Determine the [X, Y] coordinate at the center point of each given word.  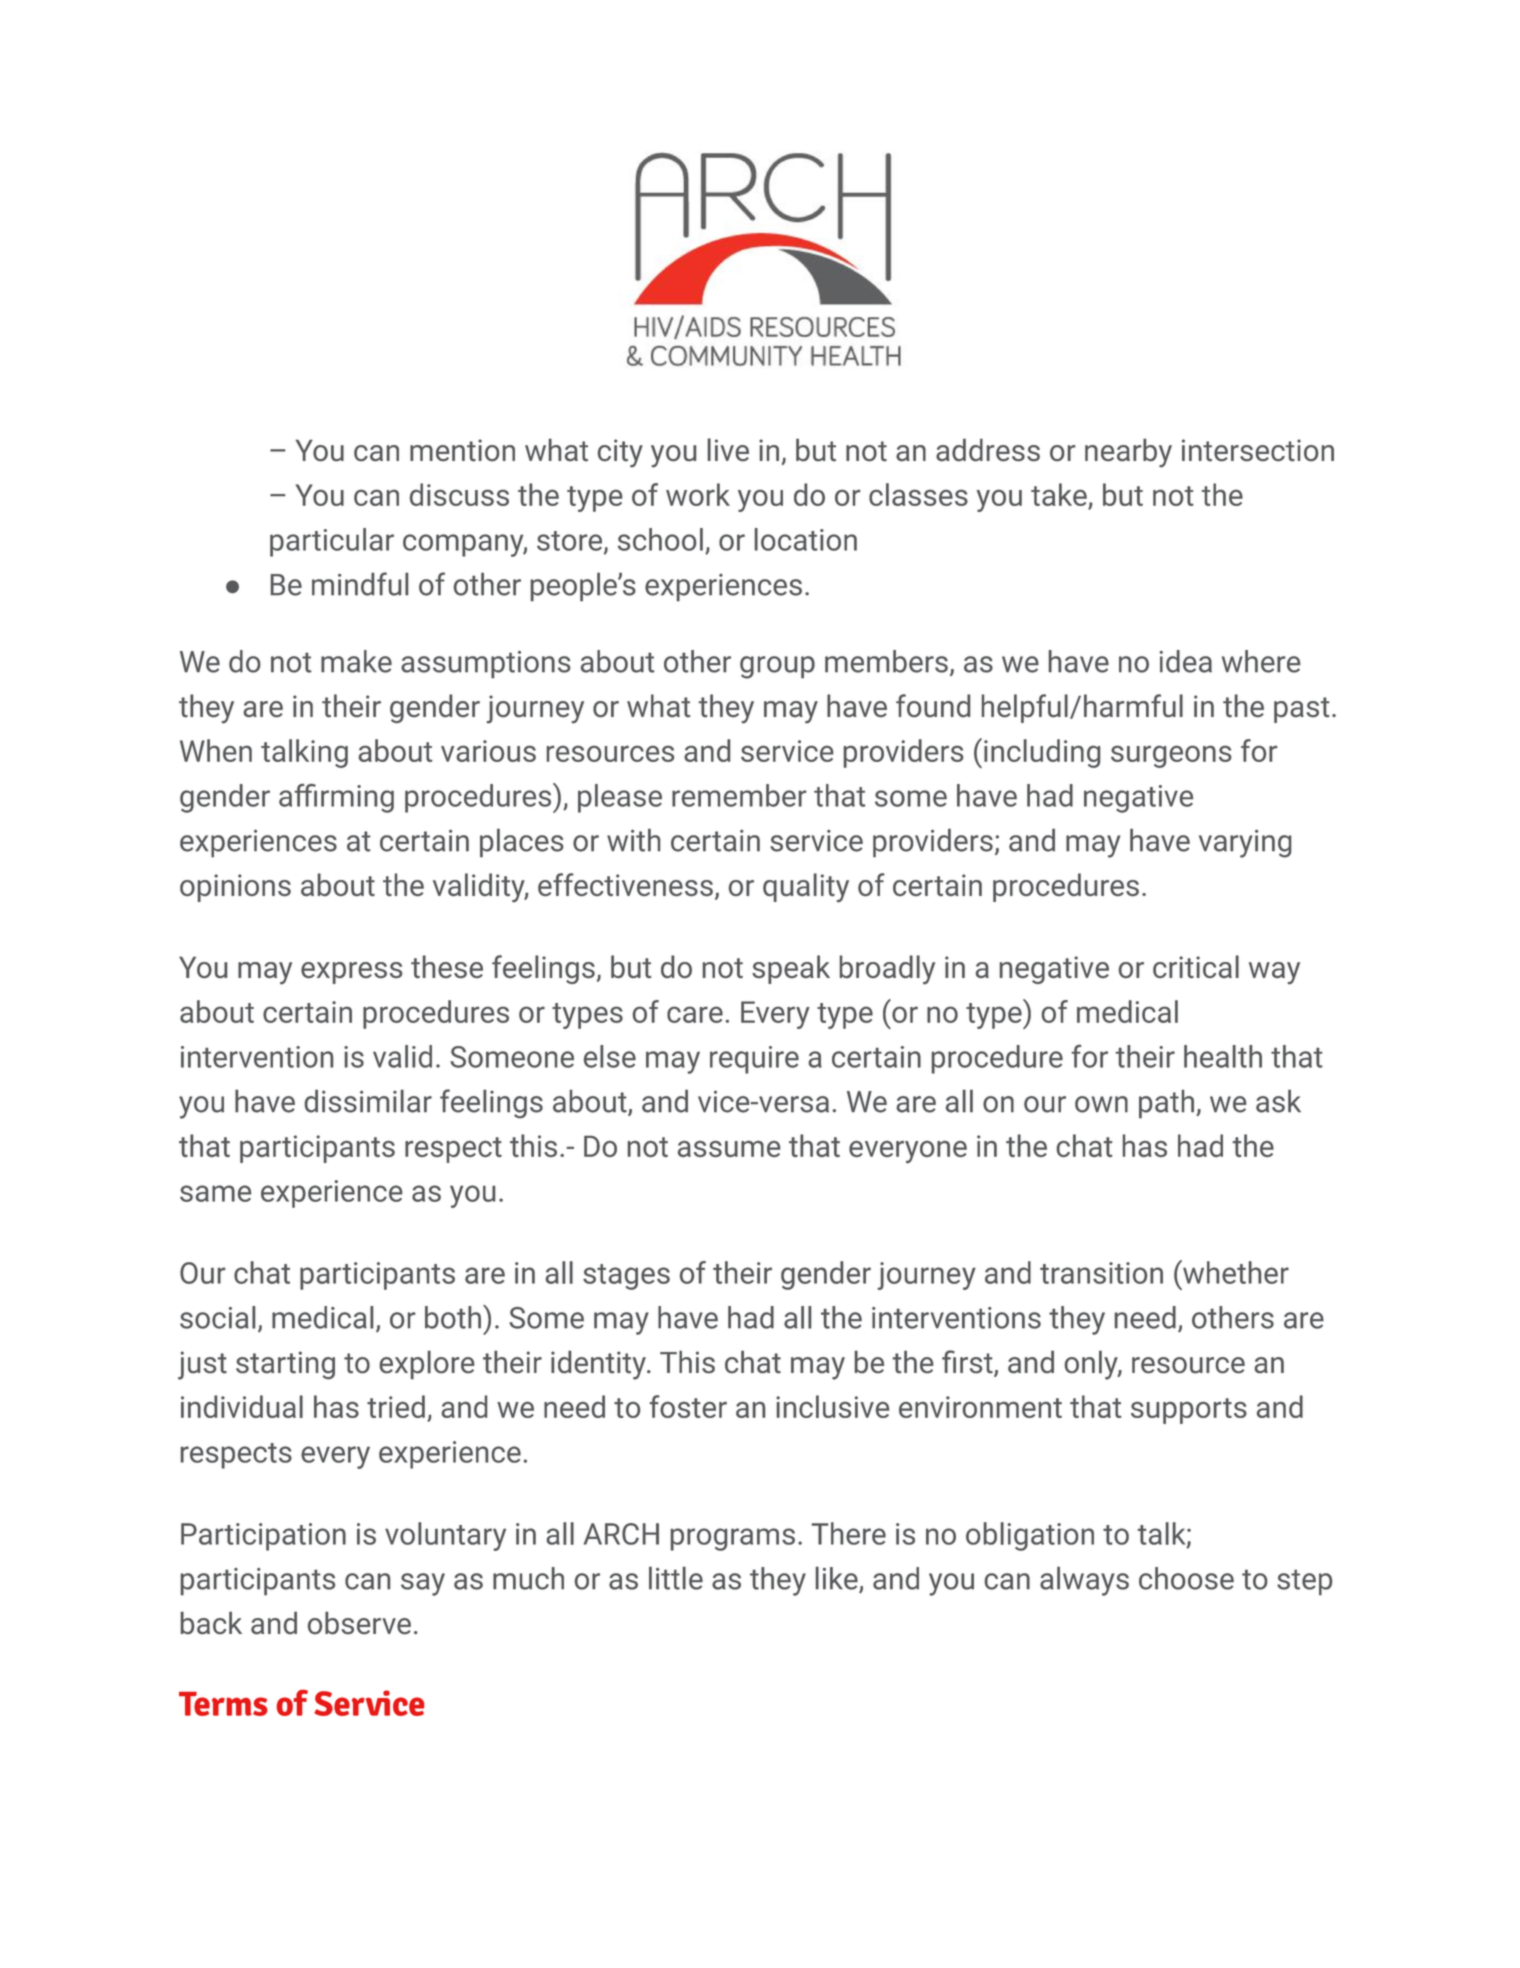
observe [359, 1623]
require [754, 1060]
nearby [1128, 453]
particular [332, 542]
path [1166, 1104]
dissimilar [368, 1101]
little [676, 1578]
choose [1186, 1578]
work [698, 494]
